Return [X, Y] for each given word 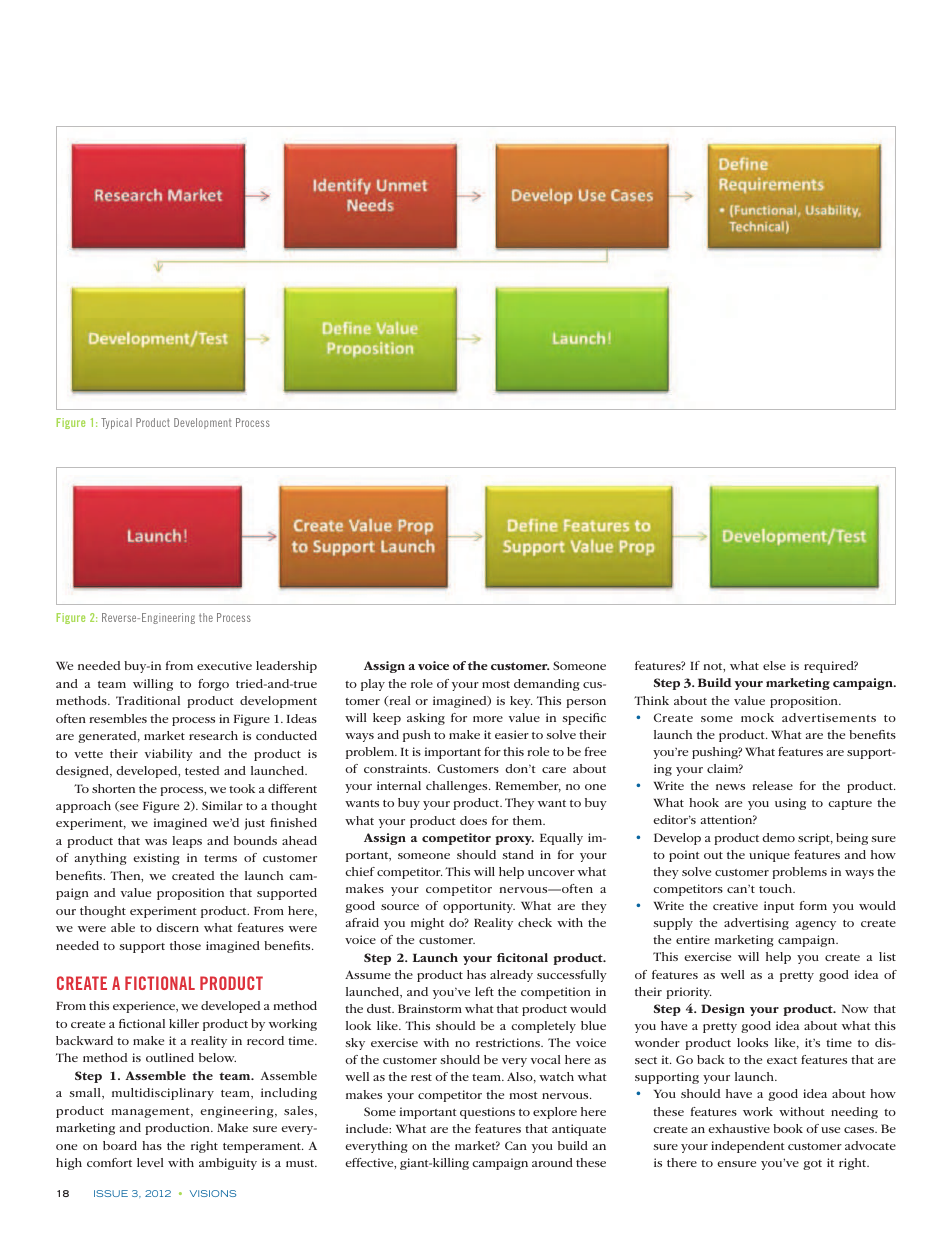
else [774, 665]
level [150, 1162]
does [473, 820]
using [790, 804]
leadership [286, 667]
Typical [116, 423]
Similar [222, 805]
